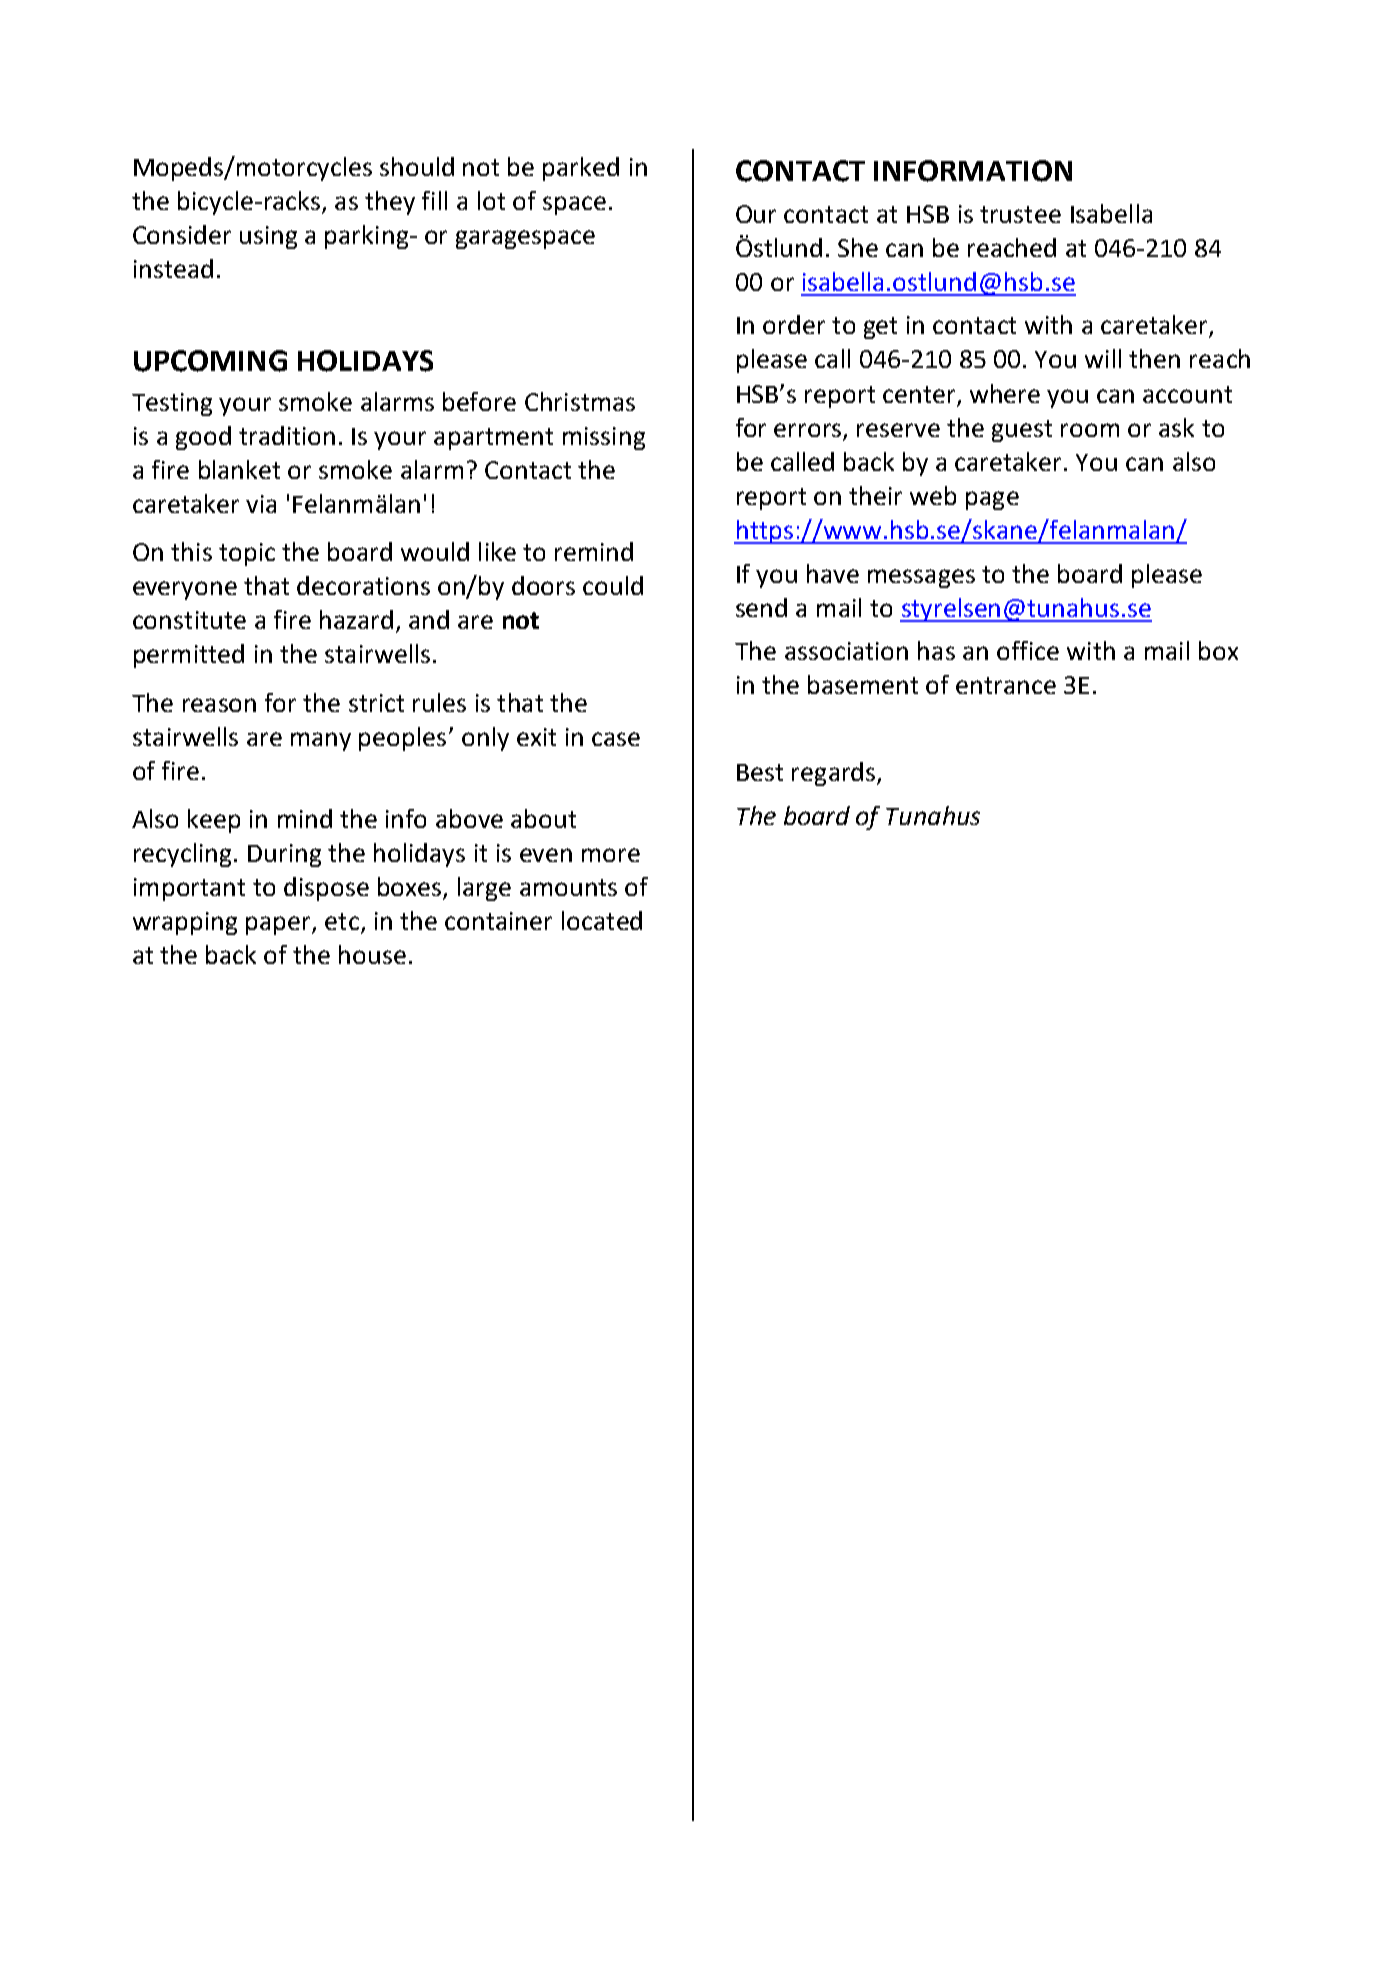  Describe the element at coordinates (279, 925) in the screenshot. I see `paper` at that location.
